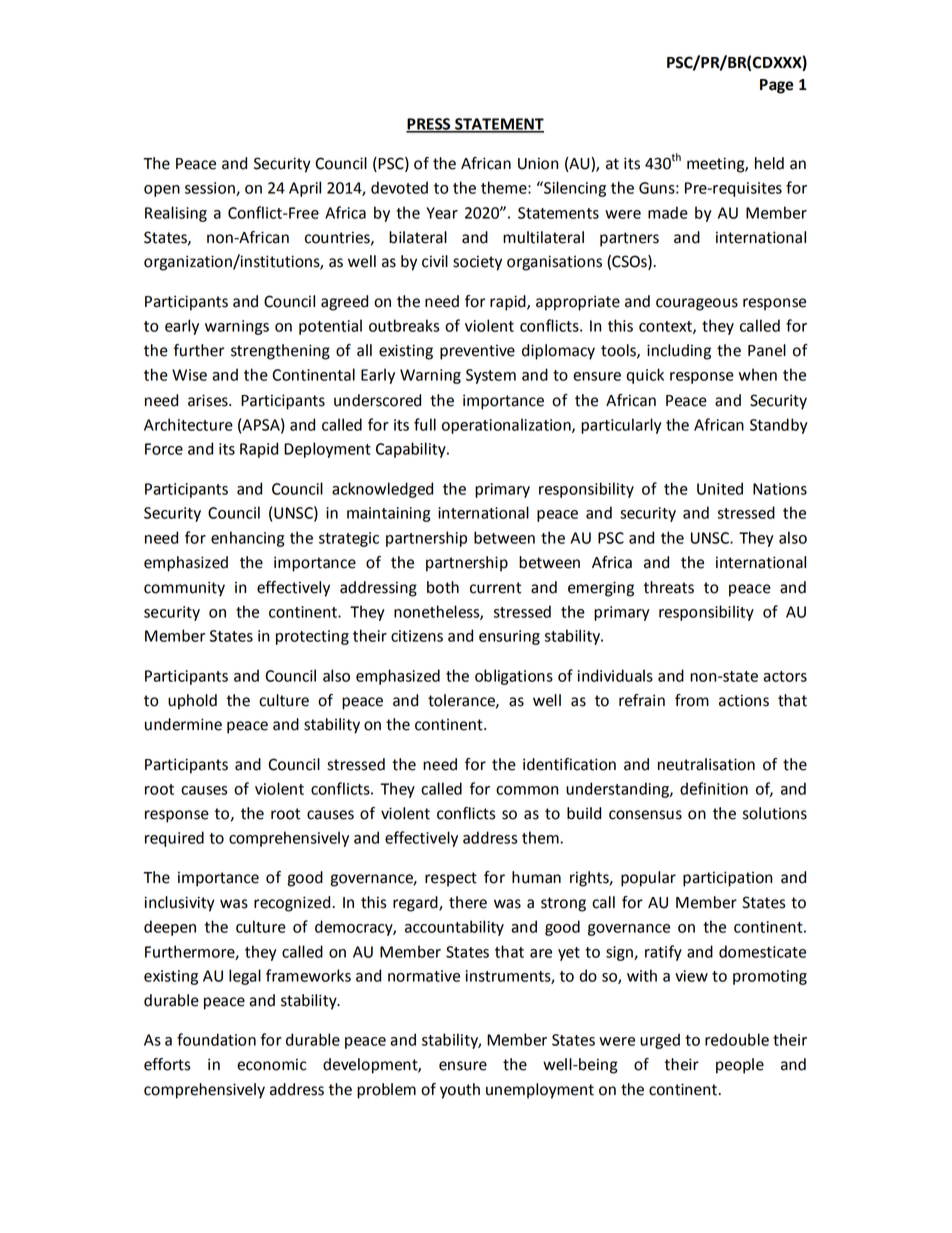 The height and width of the screenshot is (1233, 952). Describe the element at coordinates (668, 587) in the screenshot. I see `threats` at that location.
